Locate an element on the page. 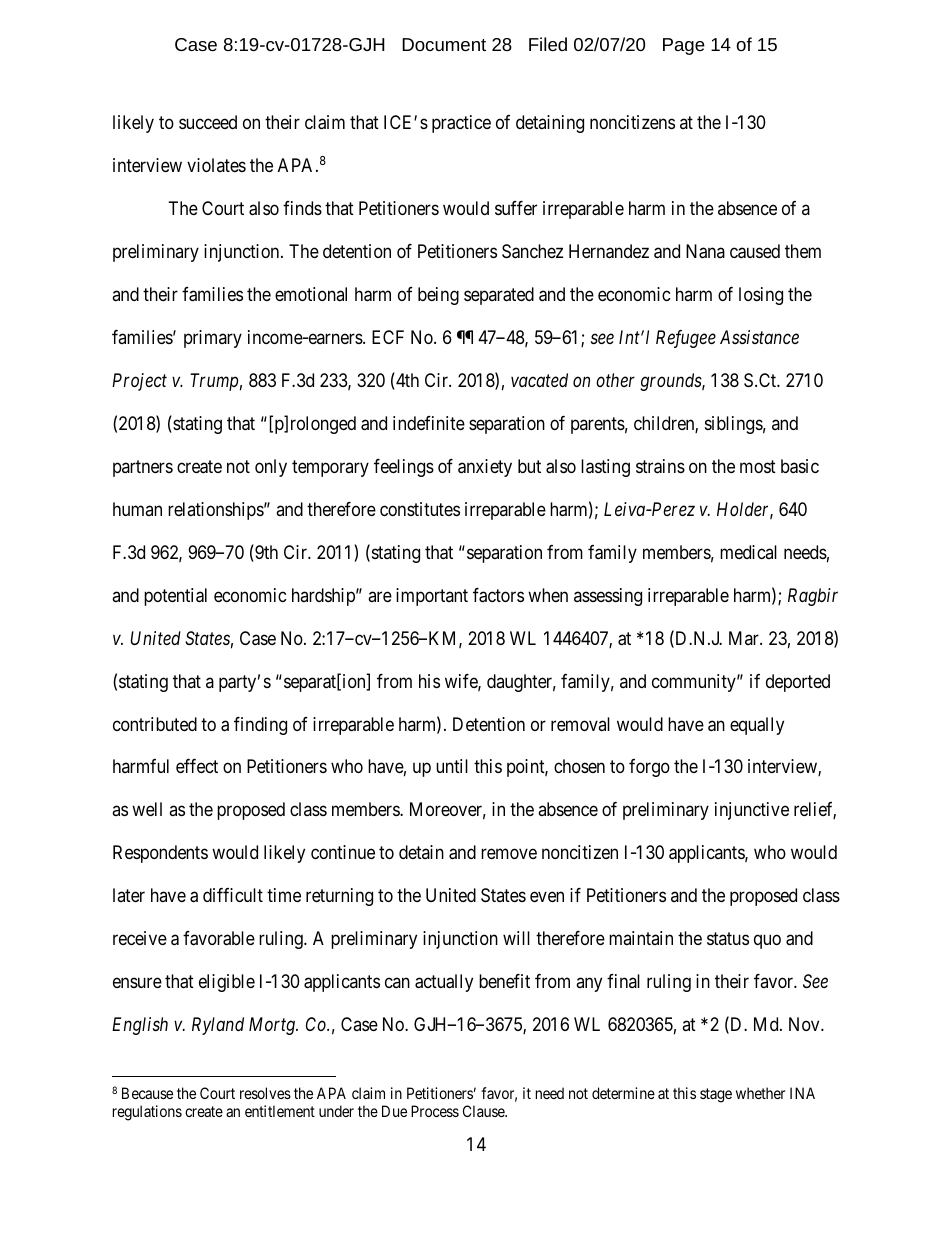  remove is located at coordinates (509, 854).
